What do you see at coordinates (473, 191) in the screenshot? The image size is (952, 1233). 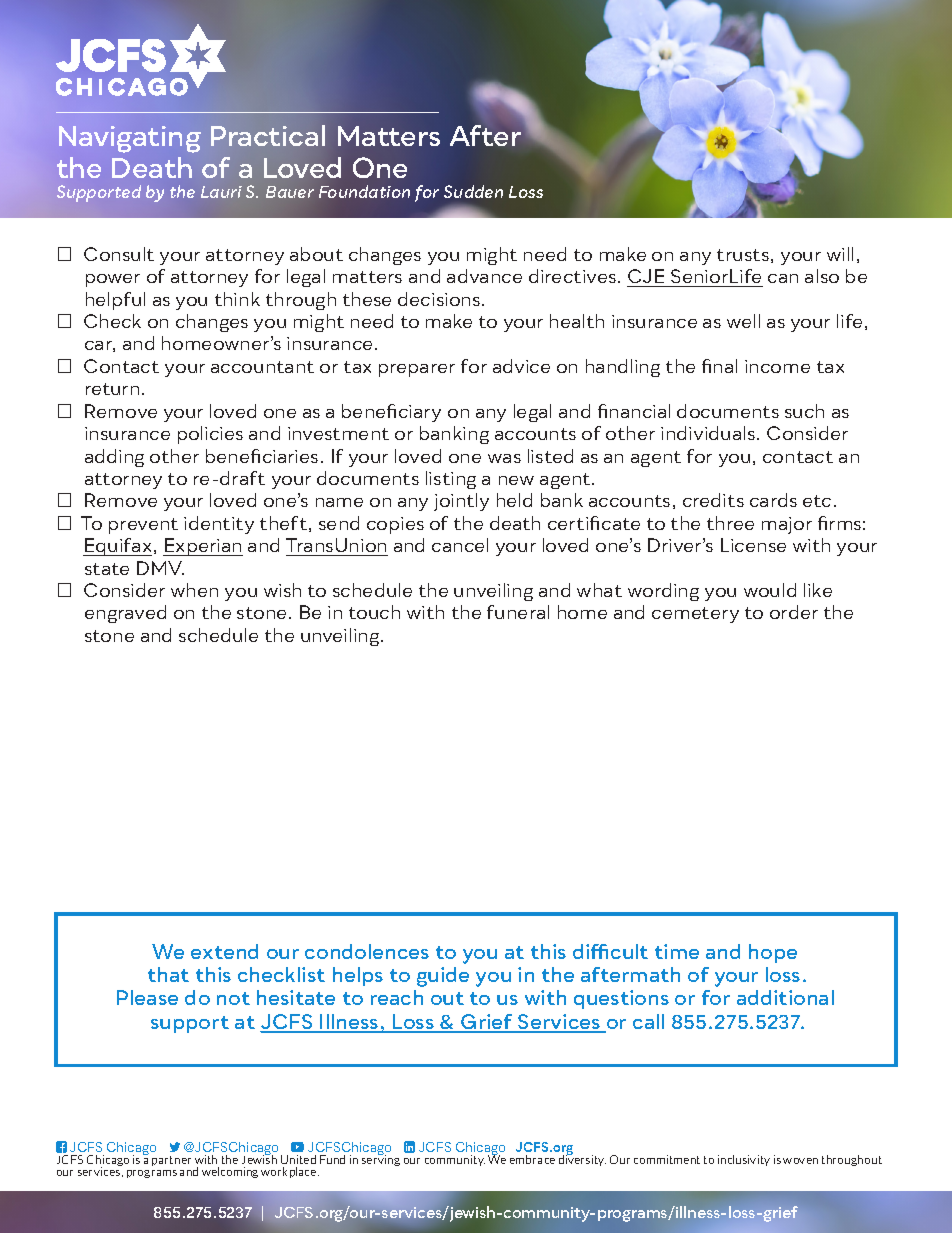 I see `Sudden` at bounding box center [473, 191].
